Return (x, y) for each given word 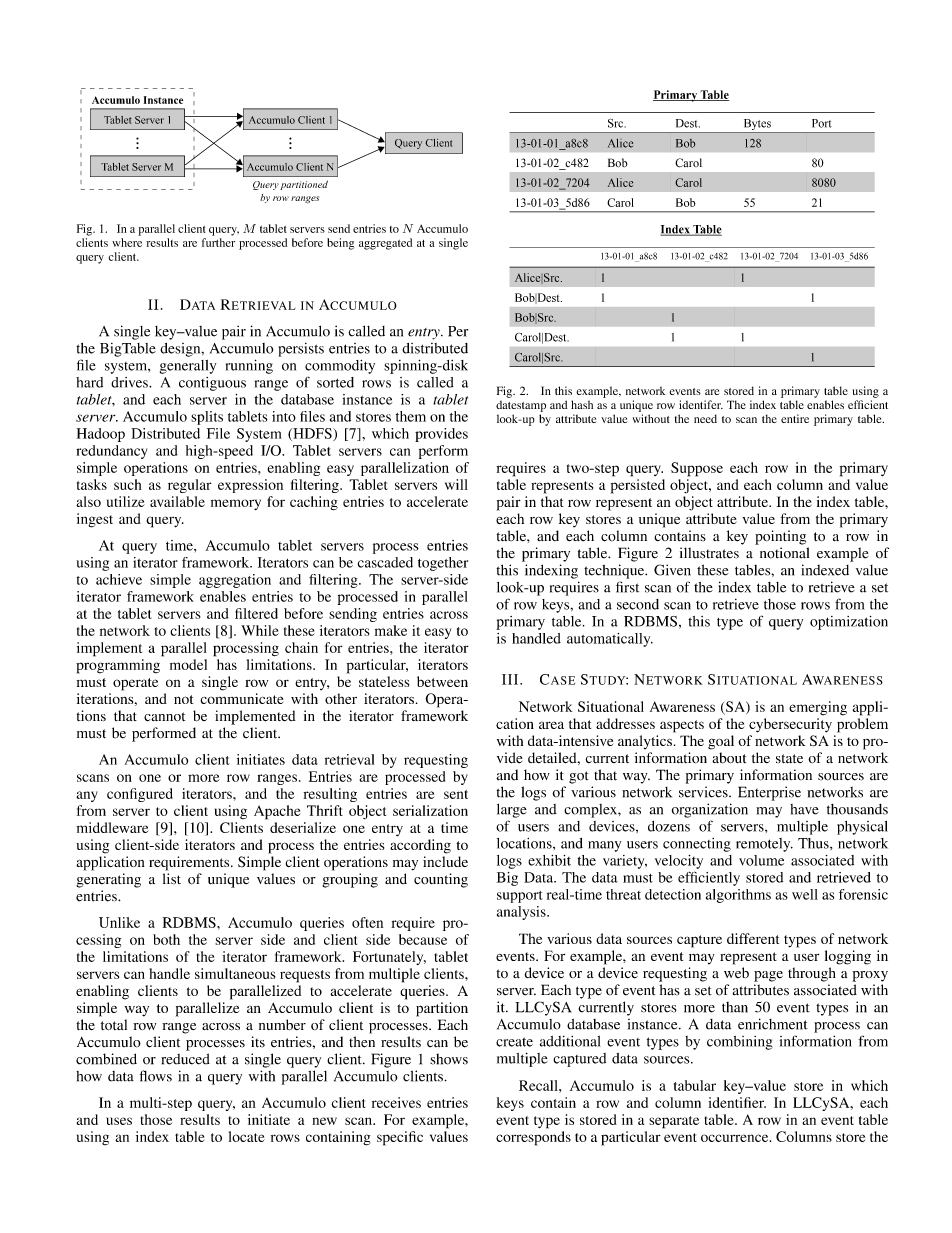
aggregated (385, 244)
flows (156, 1076)
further (218, 242)
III (511, 679)
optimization (849, 623)
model (188, 664)
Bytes (757, 124)
